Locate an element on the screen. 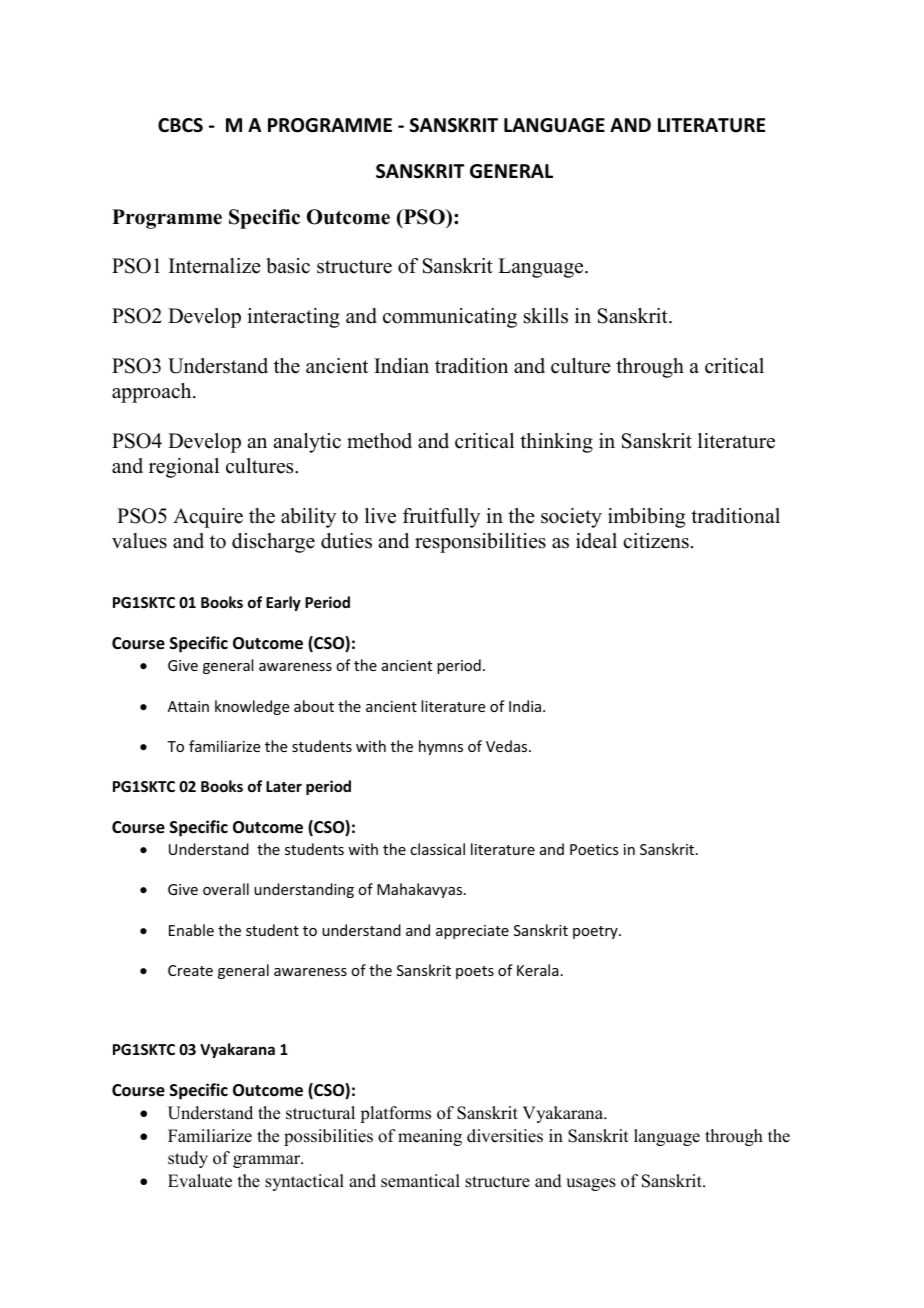 The width and height of the screenshot is (924, 1308). CBCS is located at coordinates (180, 125).
